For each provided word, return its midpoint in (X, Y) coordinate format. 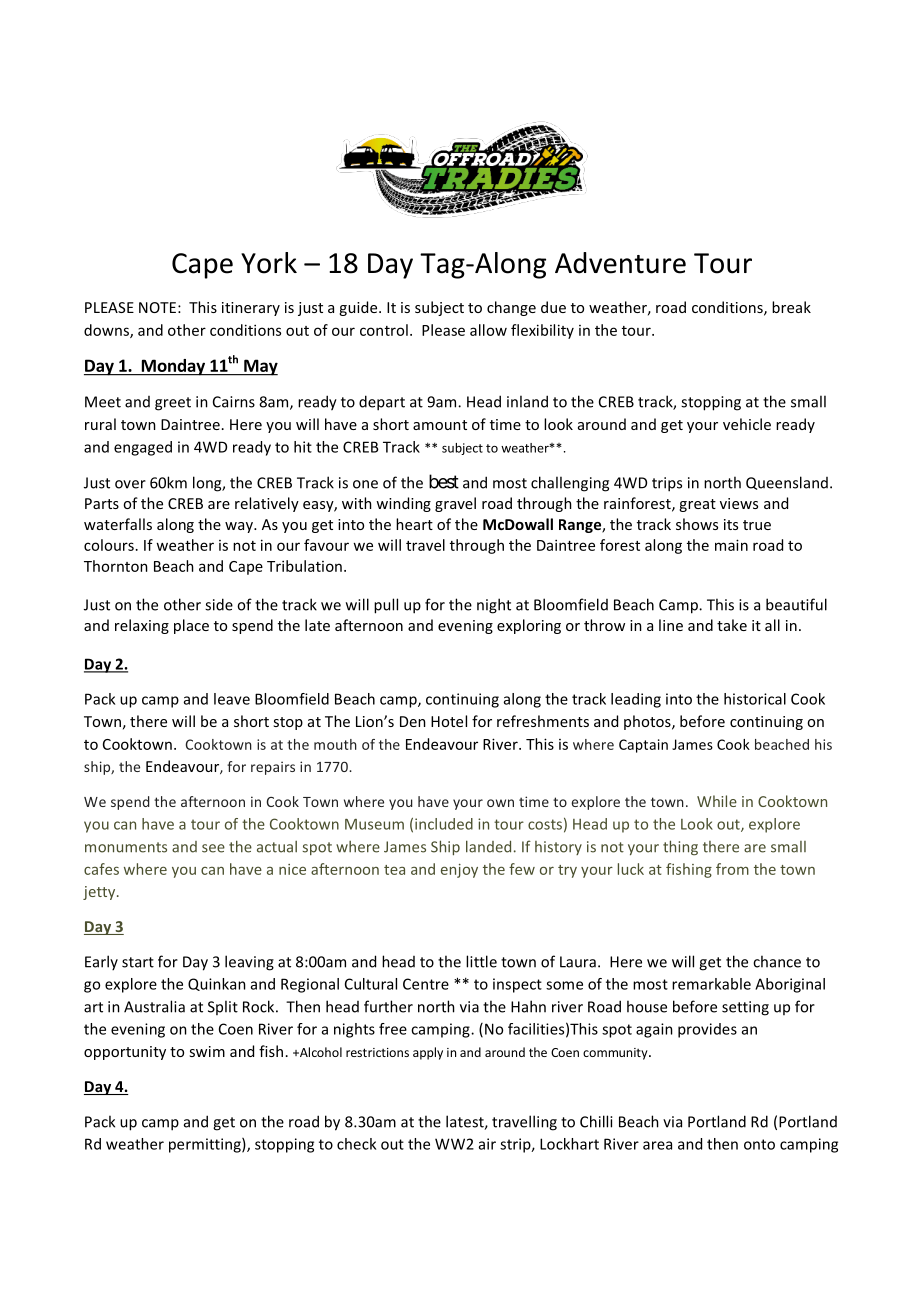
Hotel (449, 721)
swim (207, 1051)
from (732, 869)
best (444, 481)
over (130, 484)
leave (232, 699)
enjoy (459, 871)
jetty (100, 893)
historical (755, 699)
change (511, 308)
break (791, 307)
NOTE (157, 307)
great (697, 505)
